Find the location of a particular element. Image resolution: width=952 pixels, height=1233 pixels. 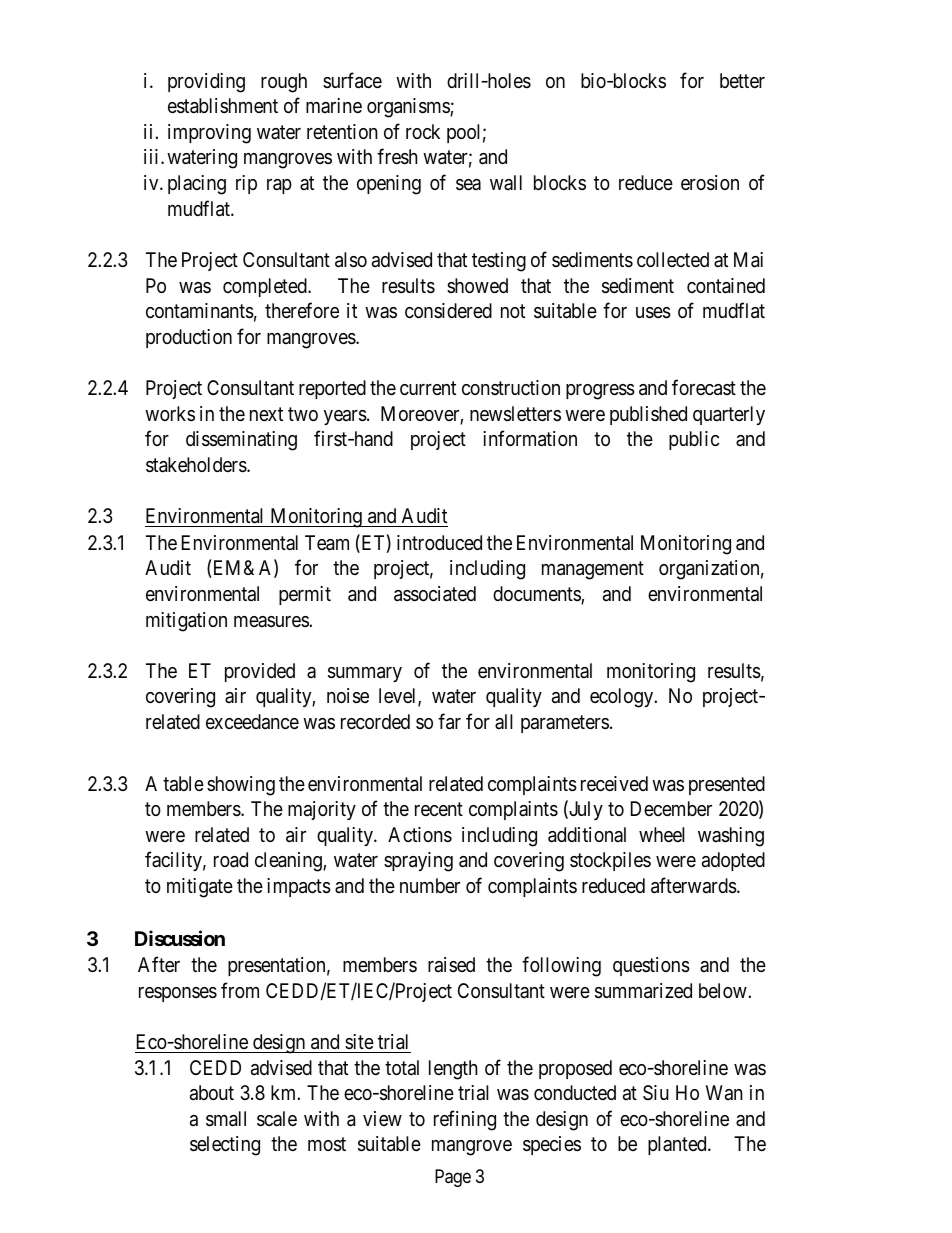

better is located at coordinates (742, 80).
